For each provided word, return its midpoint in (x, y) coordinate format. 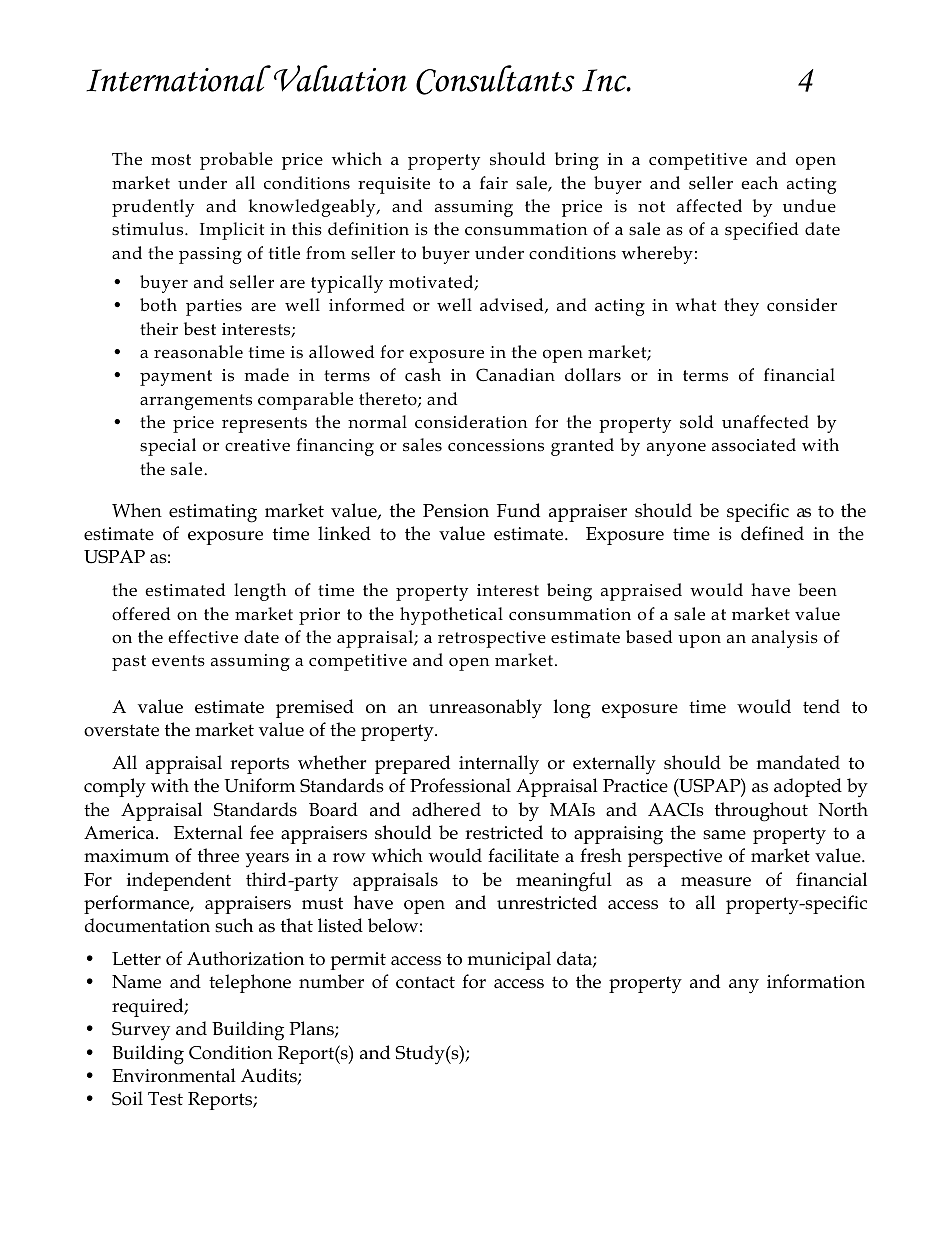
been (817, 590)
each (759, 183)
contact (425, 982)
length (260, 592)
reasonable (198, 352)
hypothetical (451, 616)
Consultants (495, 80)
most (171, 160)
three (218, 855)
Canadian (515, 375)
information (816, 981)
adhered (446, 809)
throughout (761, 812)
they (741, 307)
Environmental (174, 1075)
